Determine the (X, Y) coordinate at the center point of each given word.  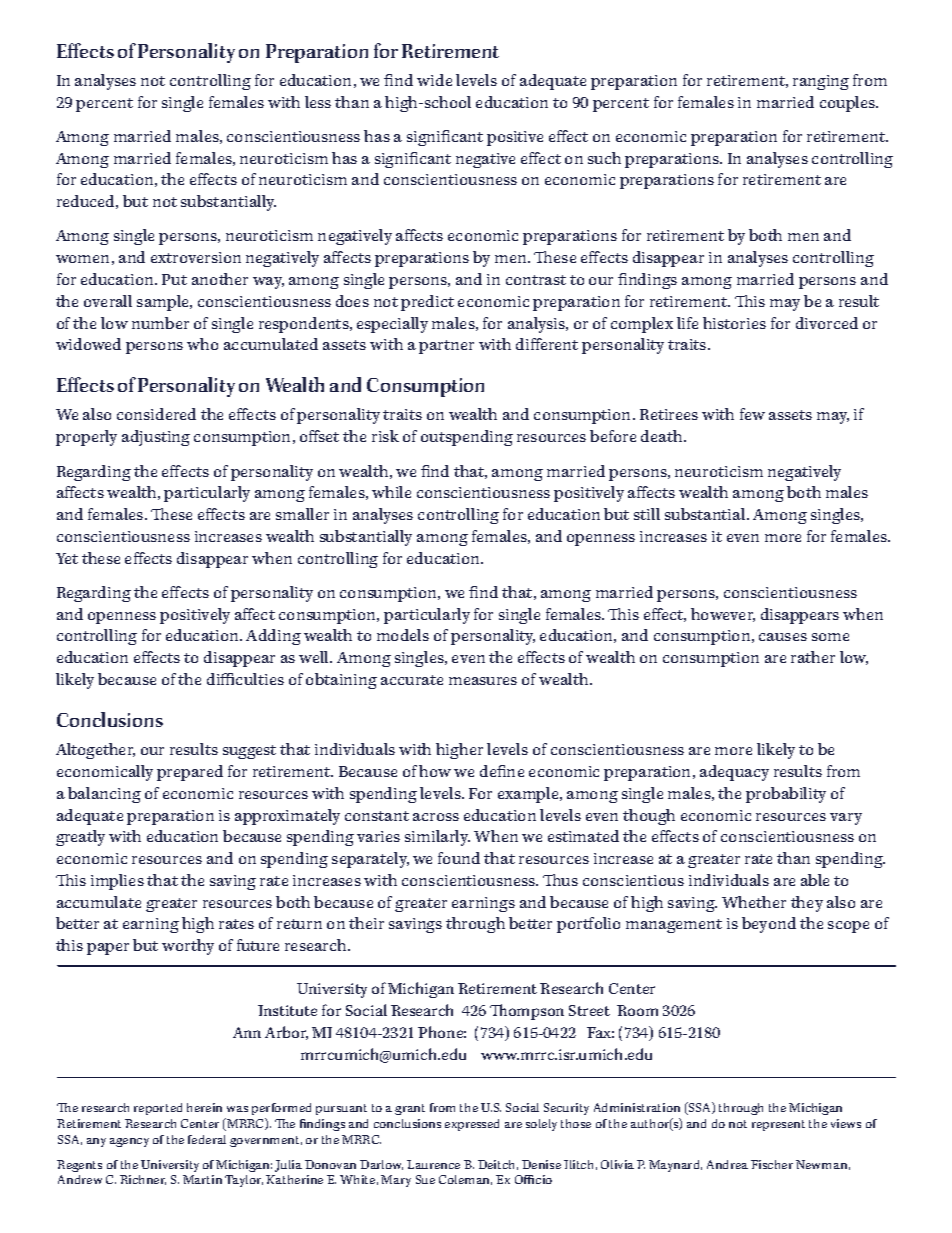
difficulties (245, 679)
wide (434, 80)
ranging (821, 82)
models (403, 635)
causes (783, 637)
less (318, 102)
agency (129, 1142)
